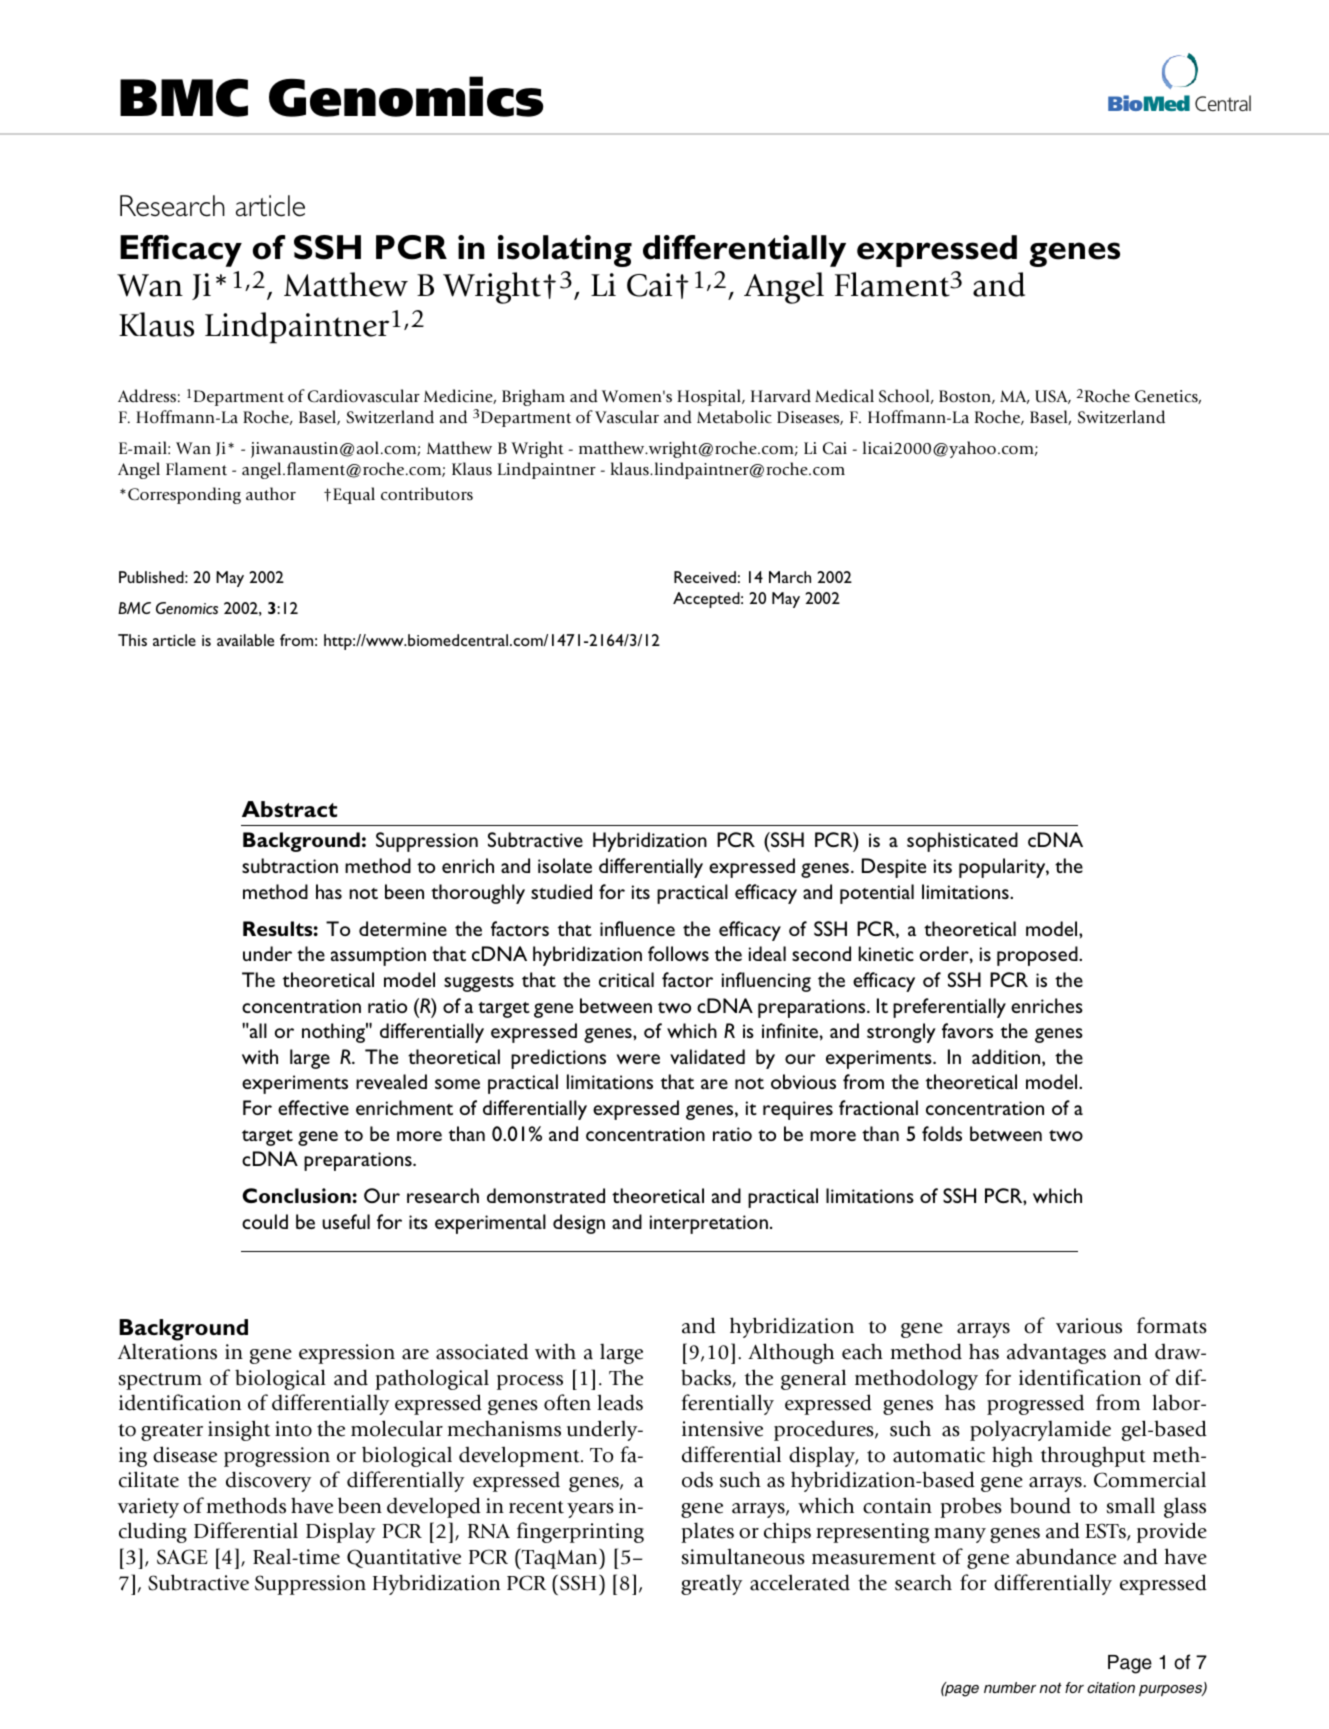  I want to click on Address, so click(147, 396).
